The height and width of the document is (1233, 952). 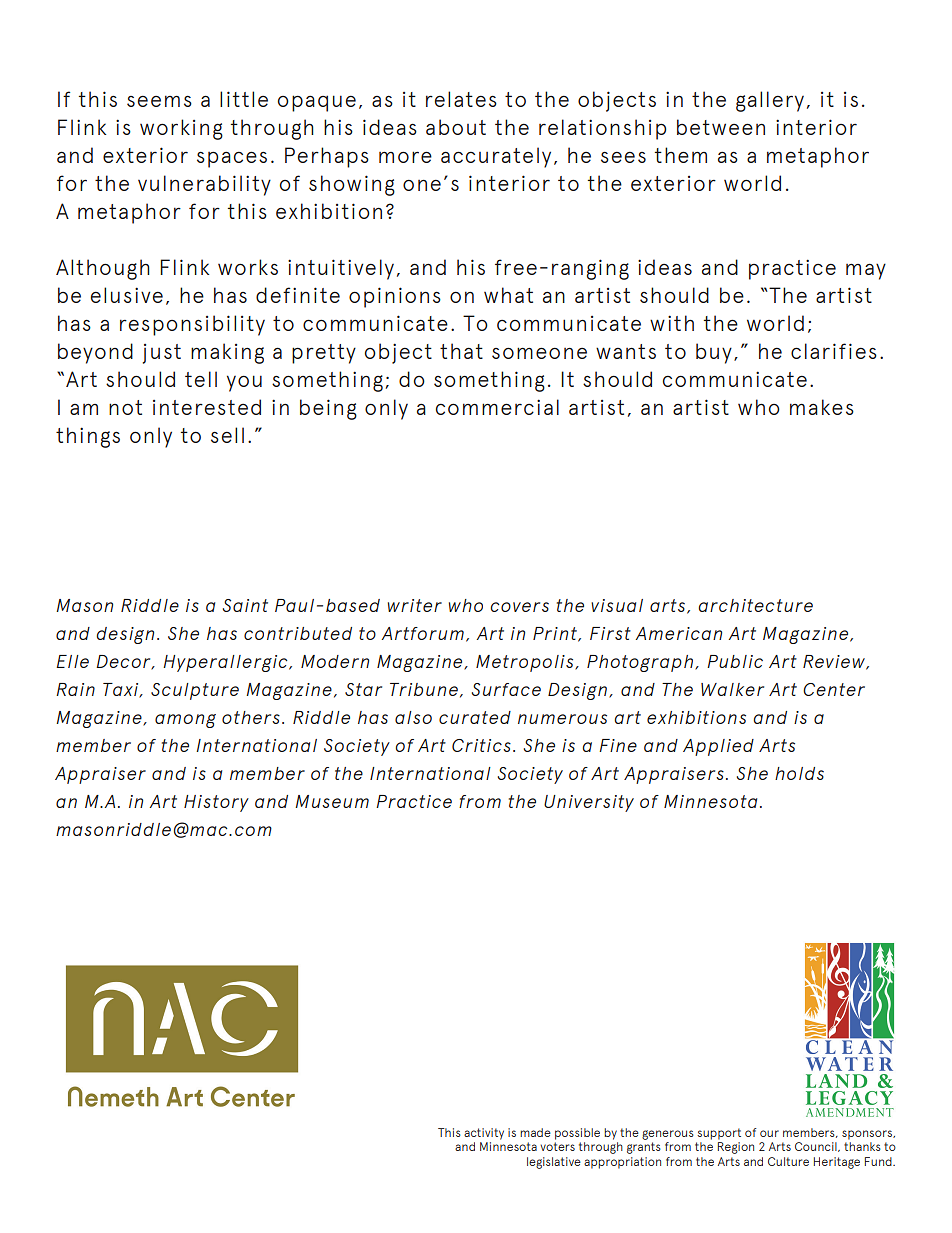 What do you see at coordinates (519, 607) in the document?
I see `covers` at bounding box center [519, 607].
